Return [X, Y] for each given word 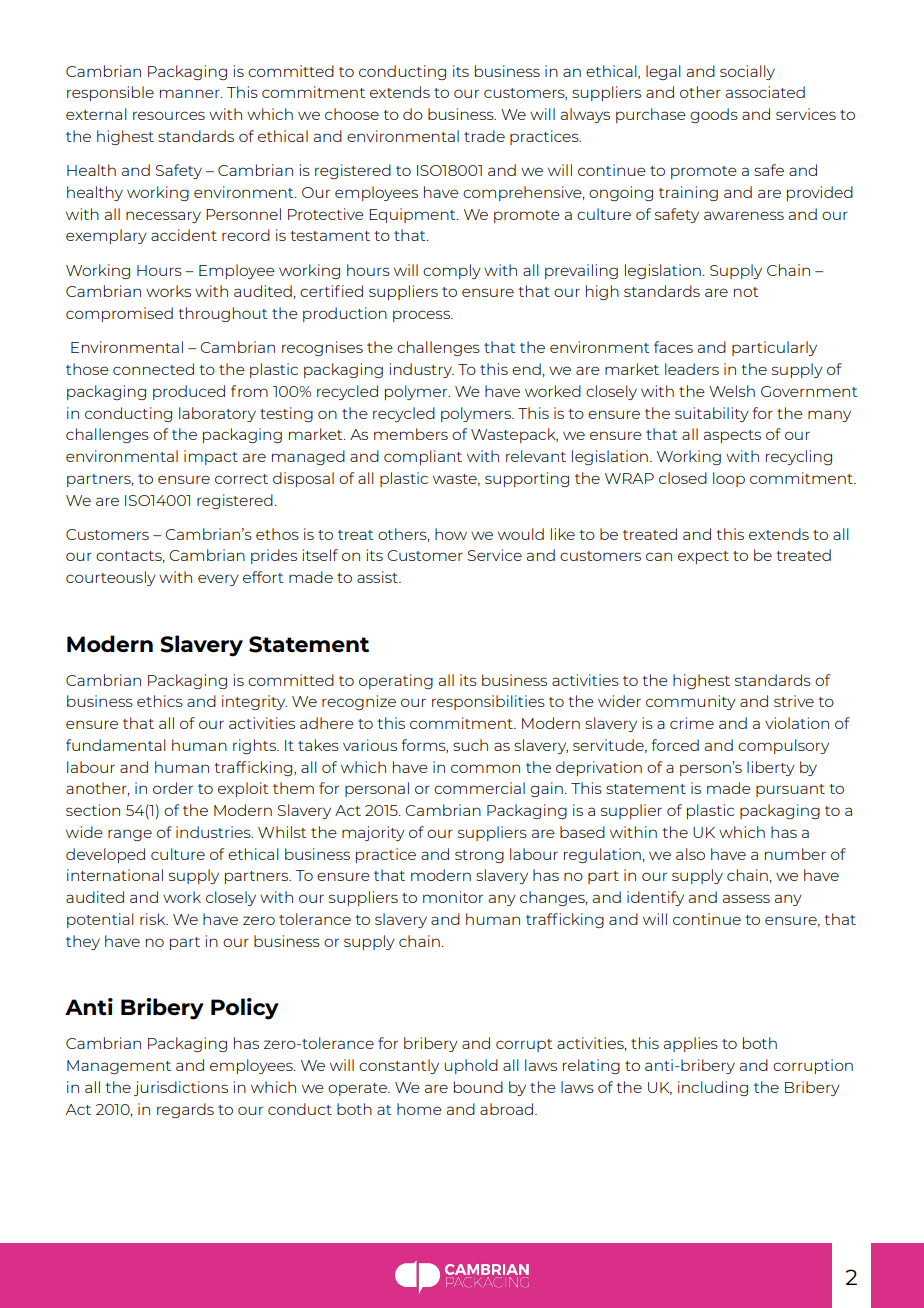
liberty [771, 768]
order [173, 788]
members [411, 434]
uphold [471, 1066]
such [470, 745]
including [713, 1088]
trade [484, 136]
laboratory [217, 414]
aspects [732, 436]
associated [765, 92]
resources [169, 115]
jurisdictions [181, 1088]
